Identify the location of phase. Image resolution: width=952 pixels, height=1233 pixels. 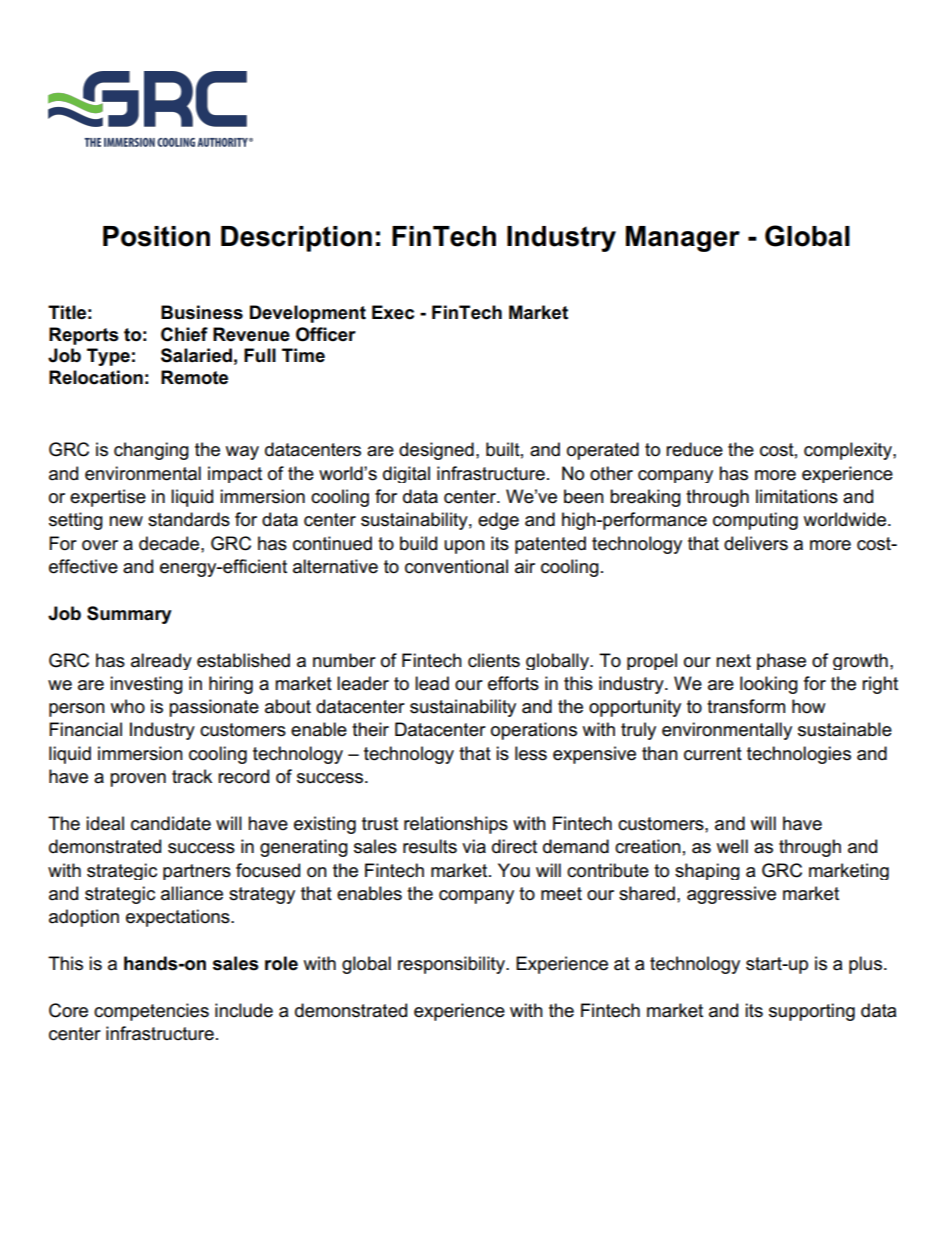
(781, 661).
